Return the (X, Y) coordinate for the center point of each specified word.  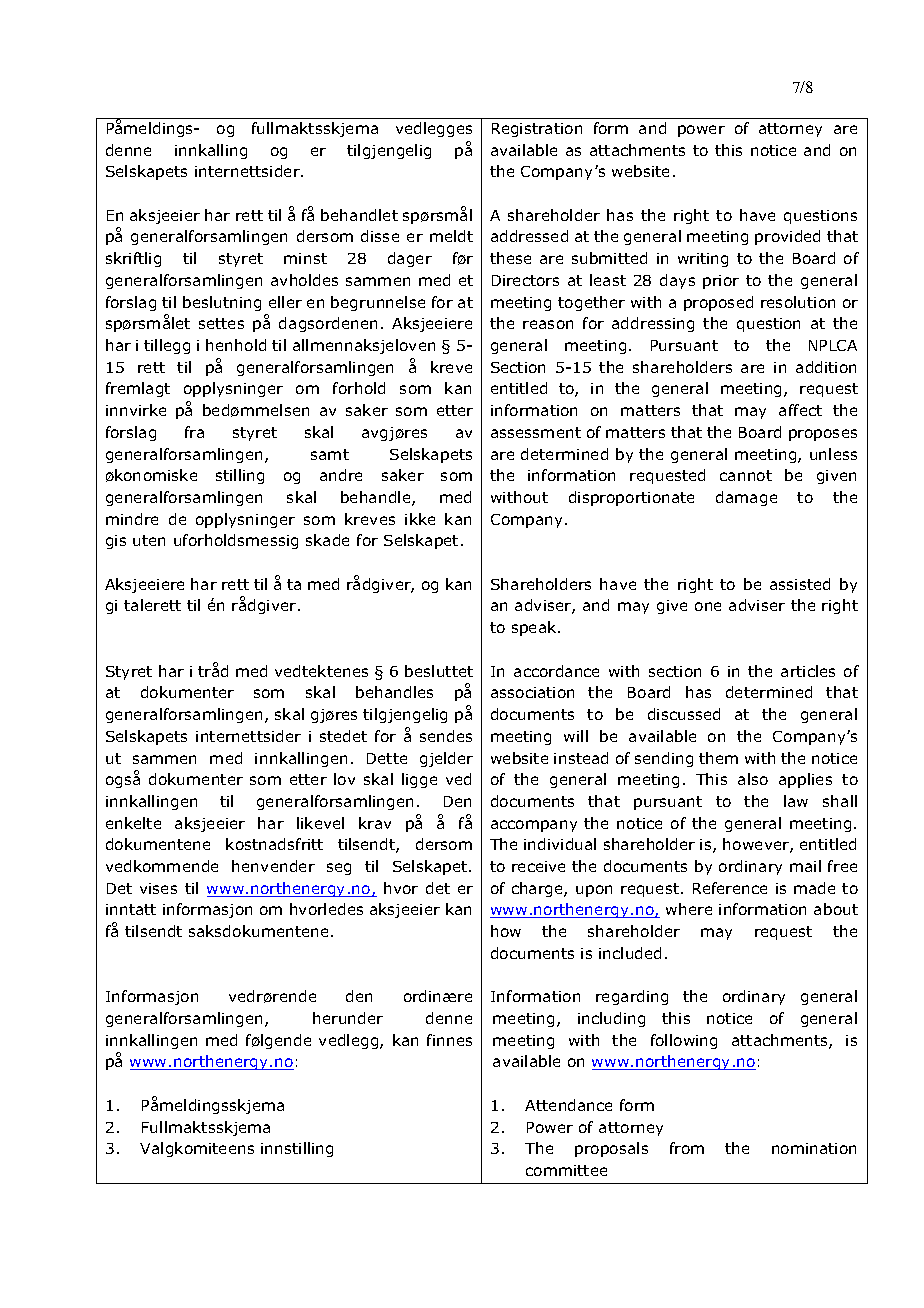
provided (787, 237)
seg (339, 869)
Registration (537, 130)
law (796, 801)
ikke (420, 519)
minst (305, 258)
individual (560, 844)
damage (746, 498)
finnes (449, 1040)
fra (194, 432)
